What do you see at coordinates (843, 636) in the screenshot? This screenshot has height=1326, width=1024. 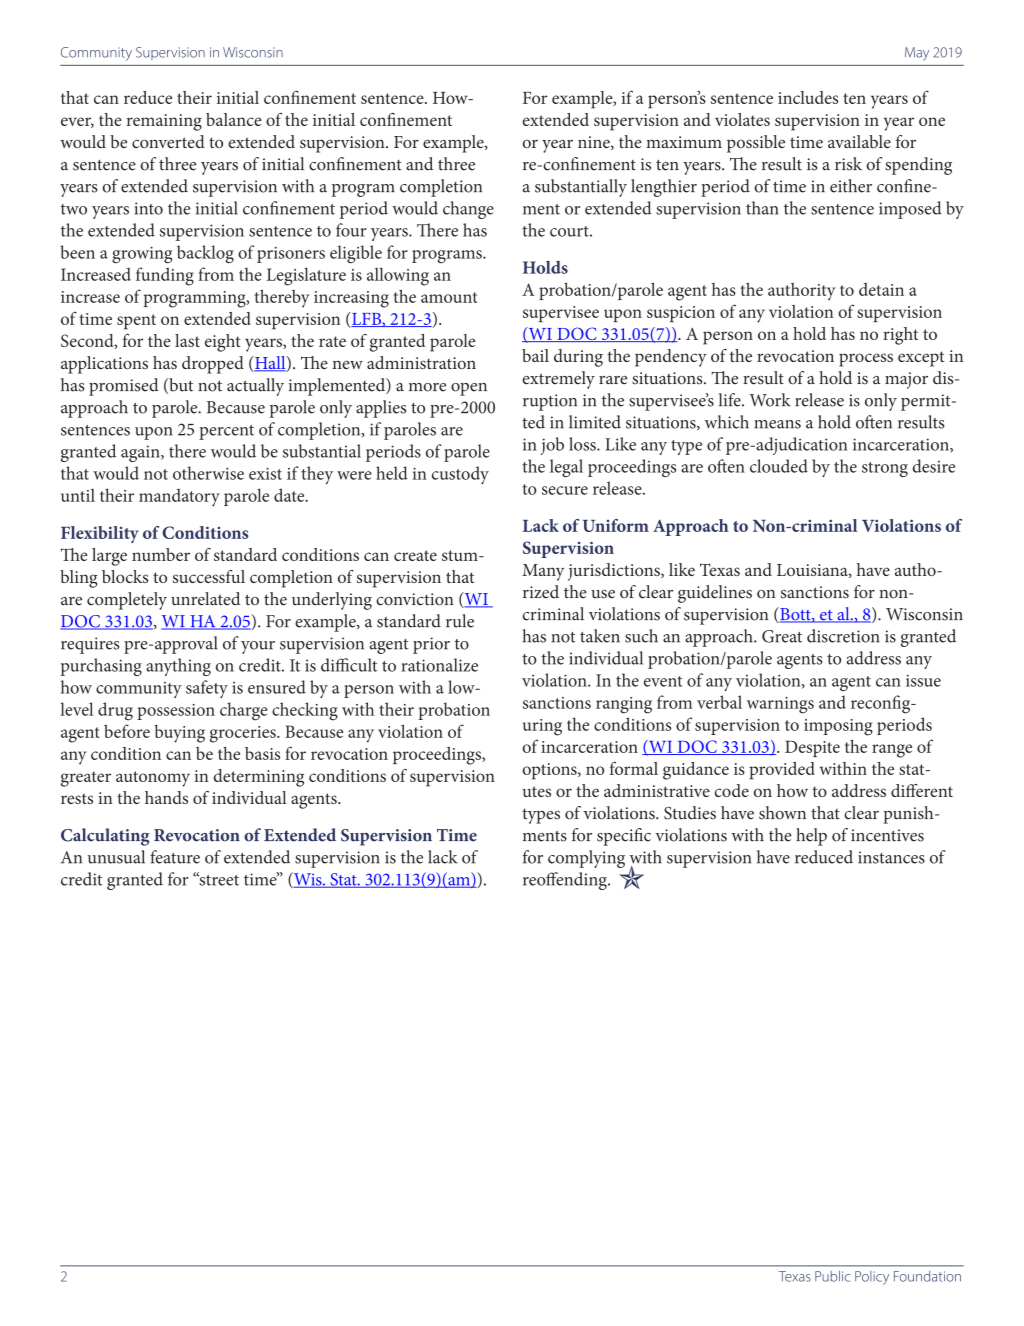 I see `discretion` at bounding box center [843, 636].
